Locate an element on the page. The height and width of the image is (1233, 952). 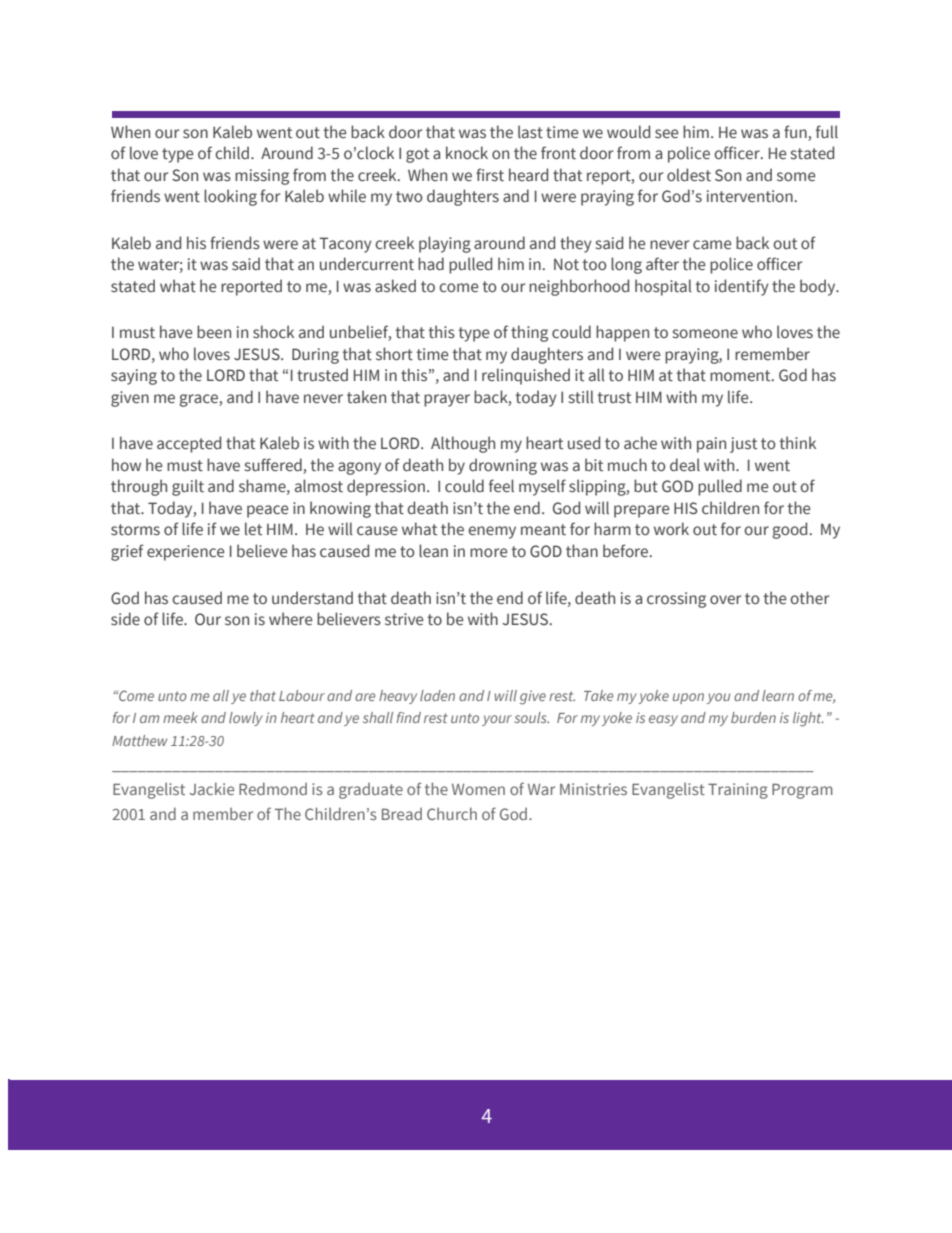
learn is located at coordinates (778, 695).
